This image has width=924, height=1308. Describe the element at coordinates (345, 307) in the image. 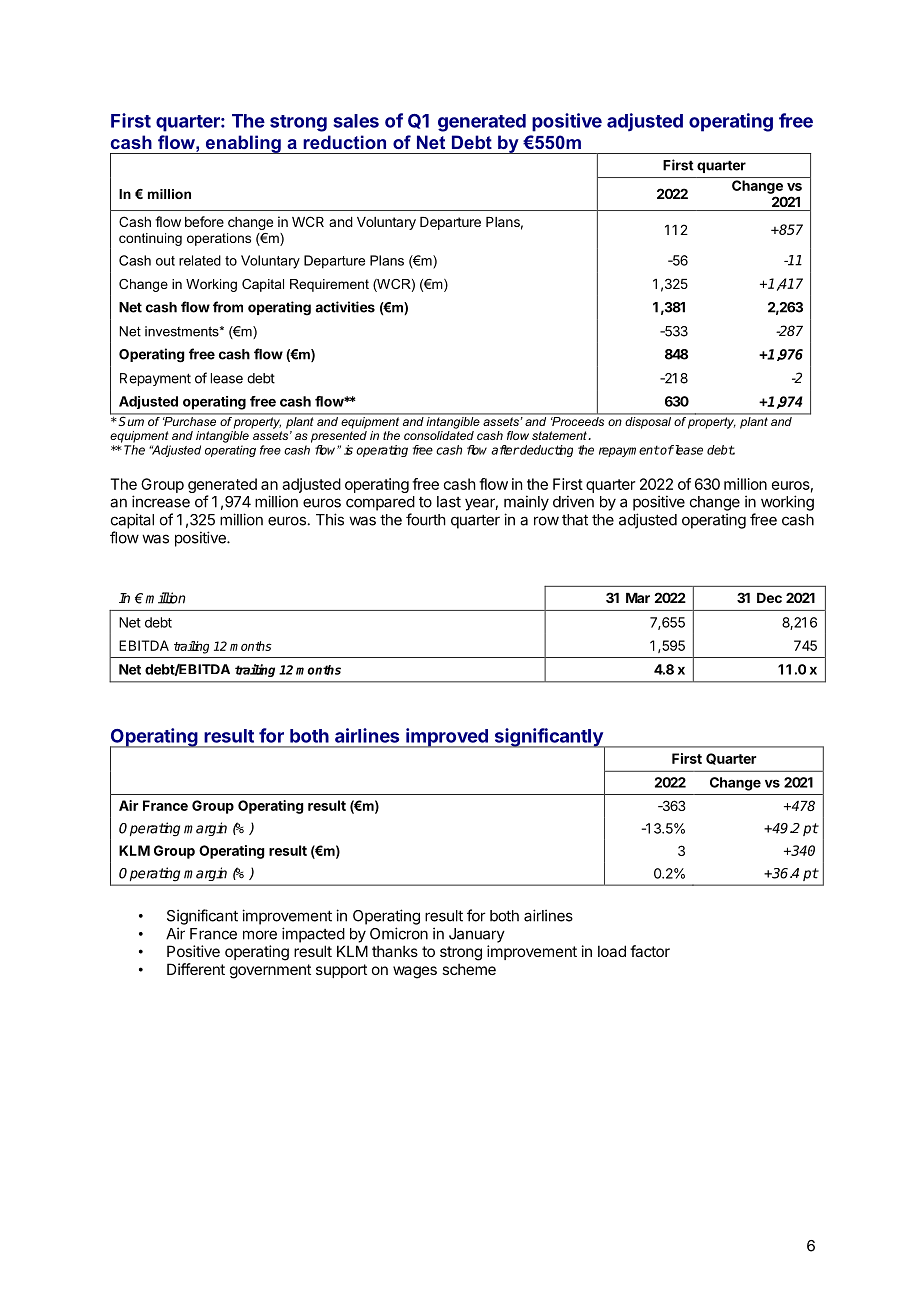

I see `activities` at that location.
